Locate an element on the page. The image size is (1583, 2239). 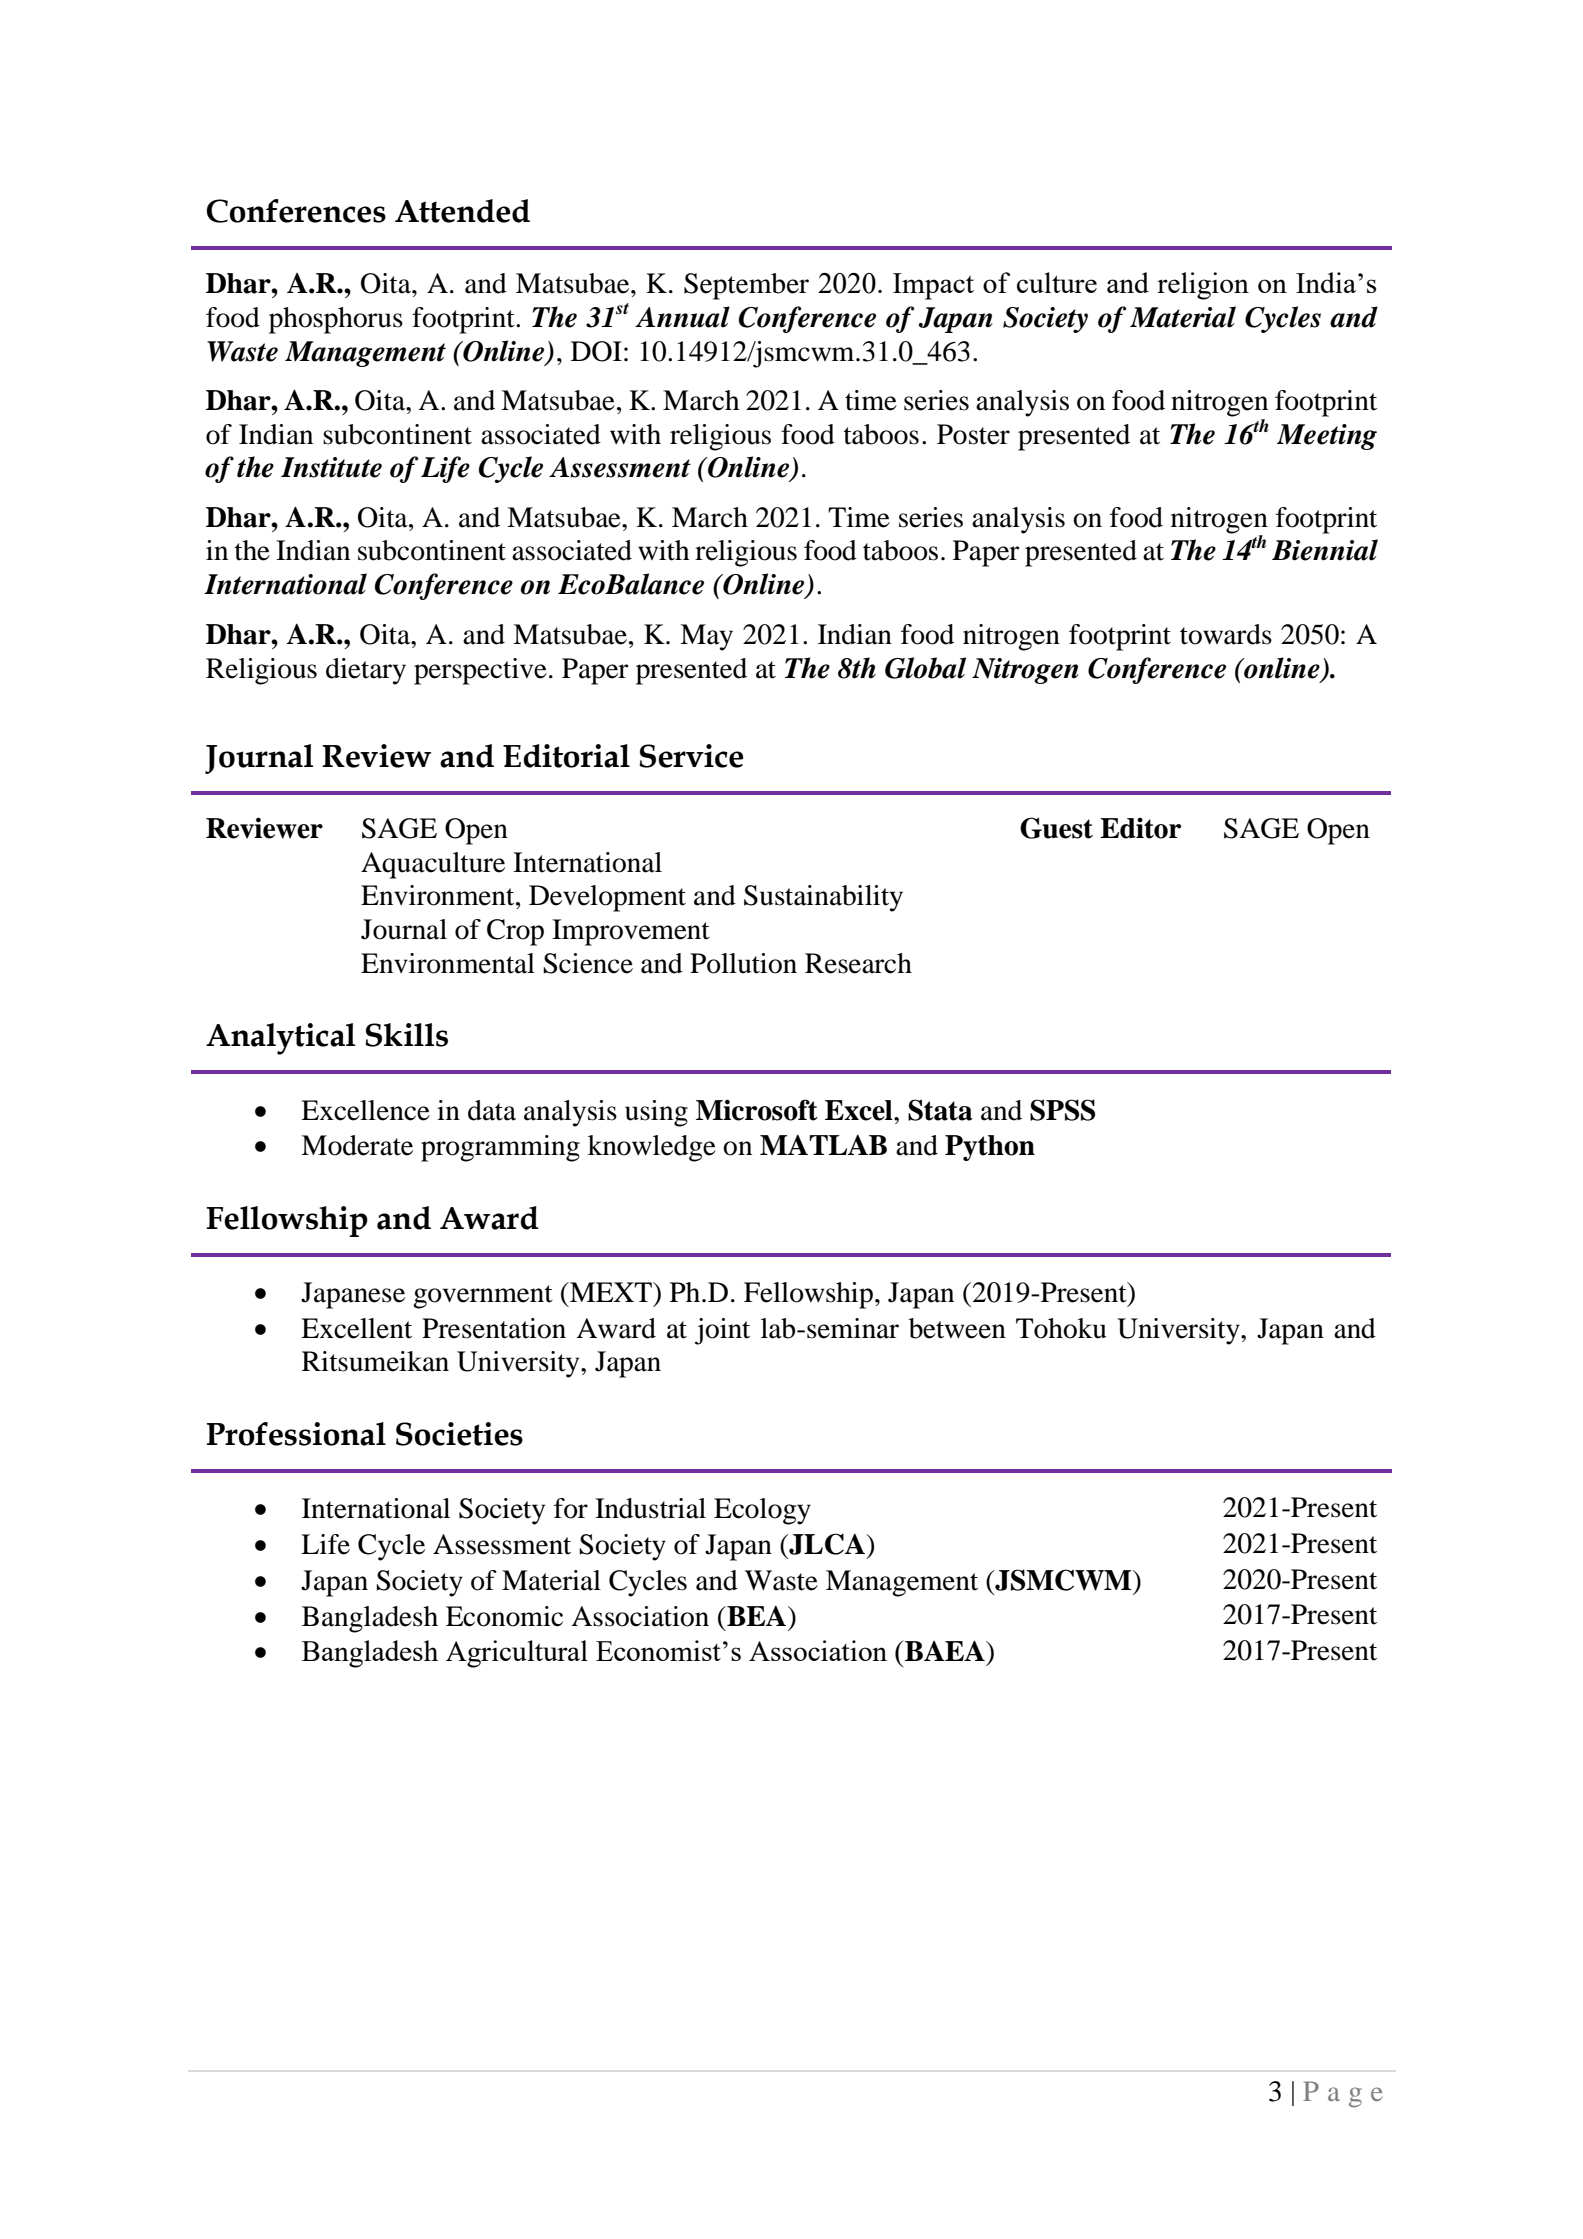
Attended is located at coordinates (462, 211).
